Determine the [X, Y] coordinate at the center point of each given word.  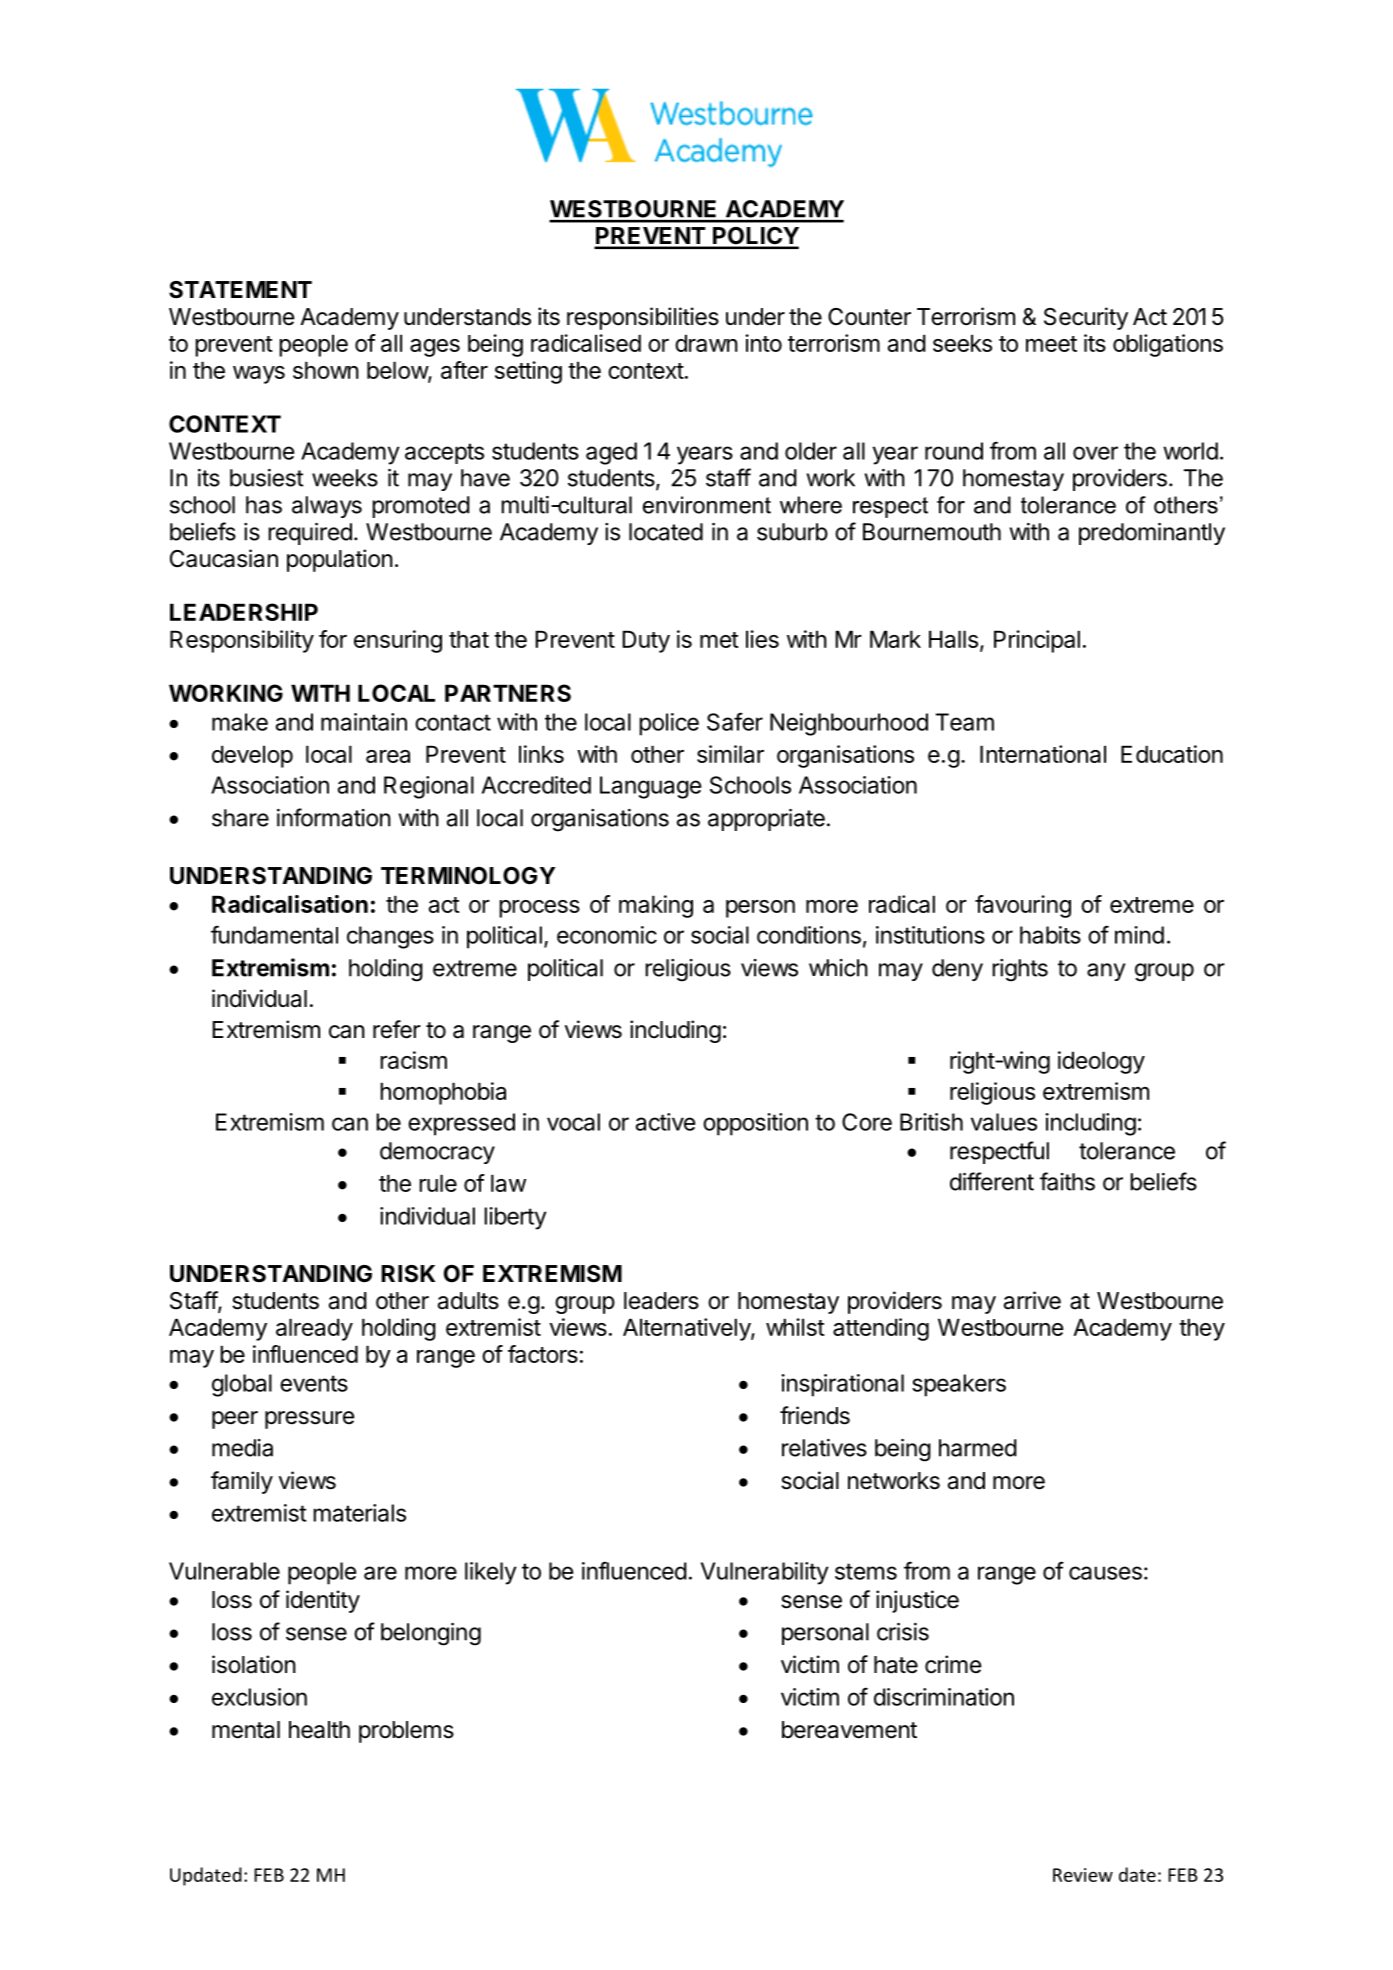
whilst [795, 1327]
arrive [1032, 1300]
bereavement [849, 1730]
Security [1086, 318]
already [314, 1329]
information [334, 817]
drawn [706, 343]
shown [326, 370]
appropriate [766, 820]
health [319, 1730]
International [1043, 754]
